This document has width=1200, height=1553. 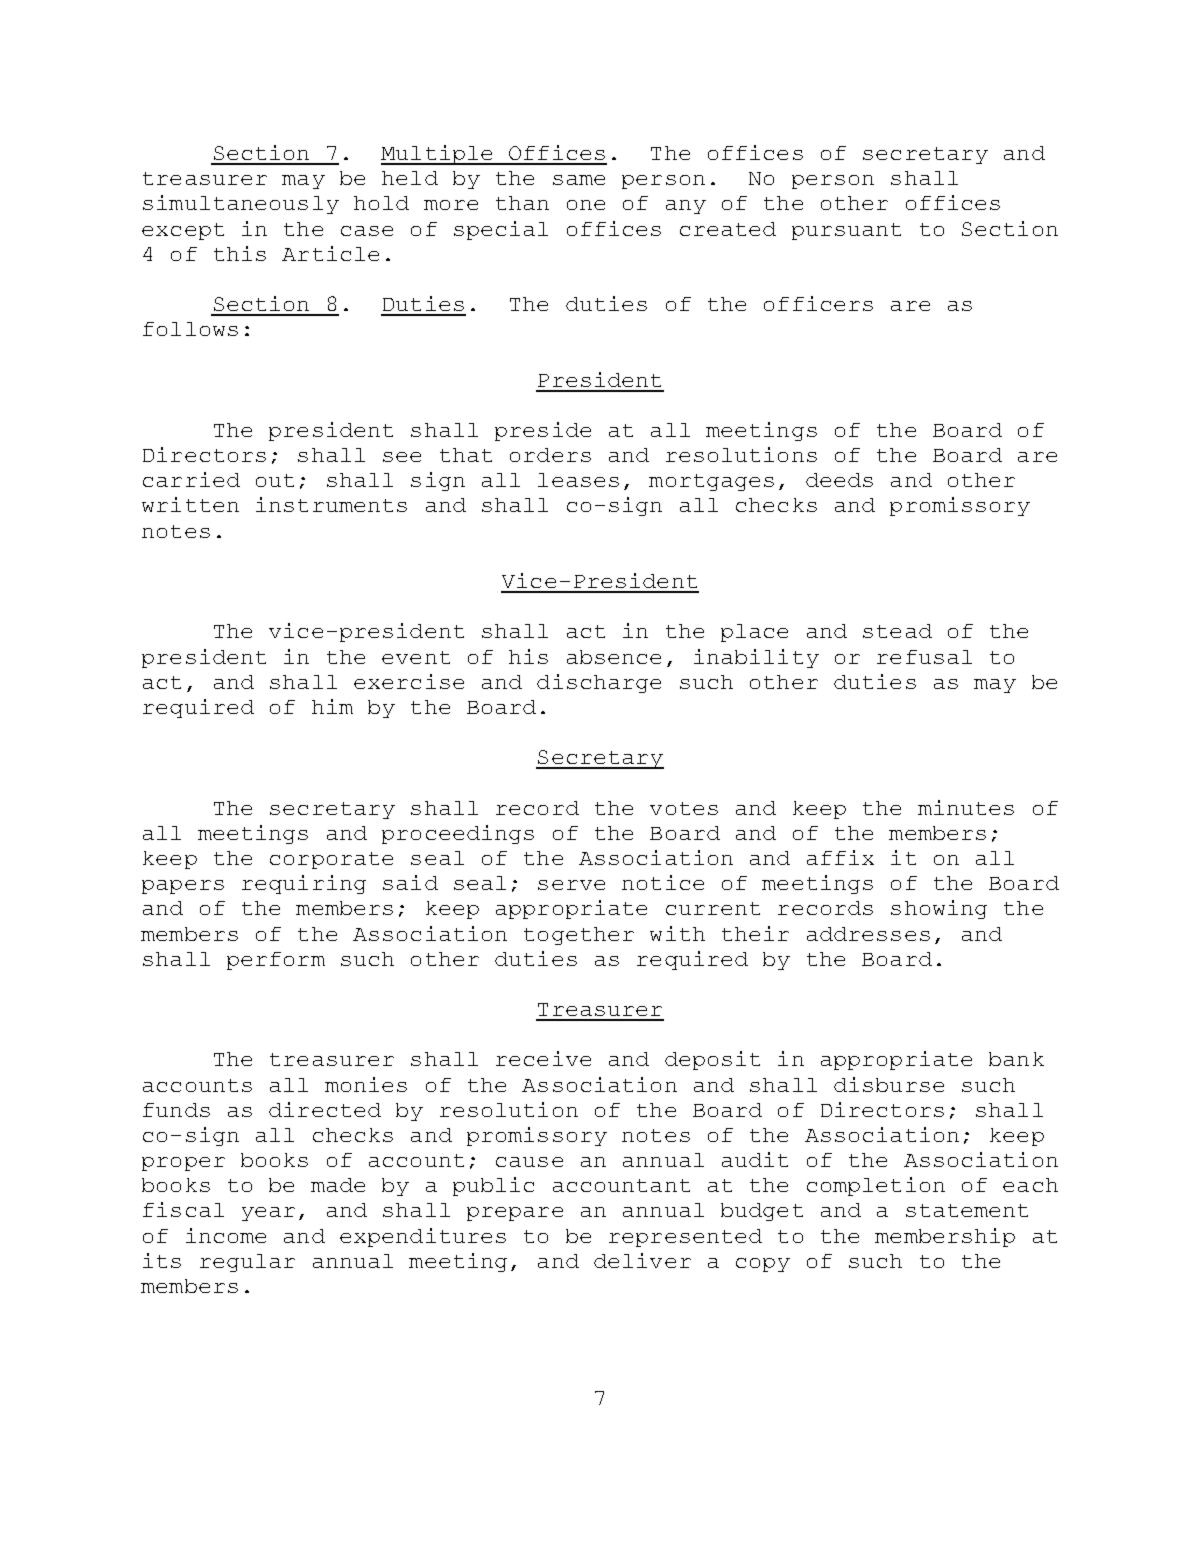 I want to click on pursuant, so click(x=846, y=231).
